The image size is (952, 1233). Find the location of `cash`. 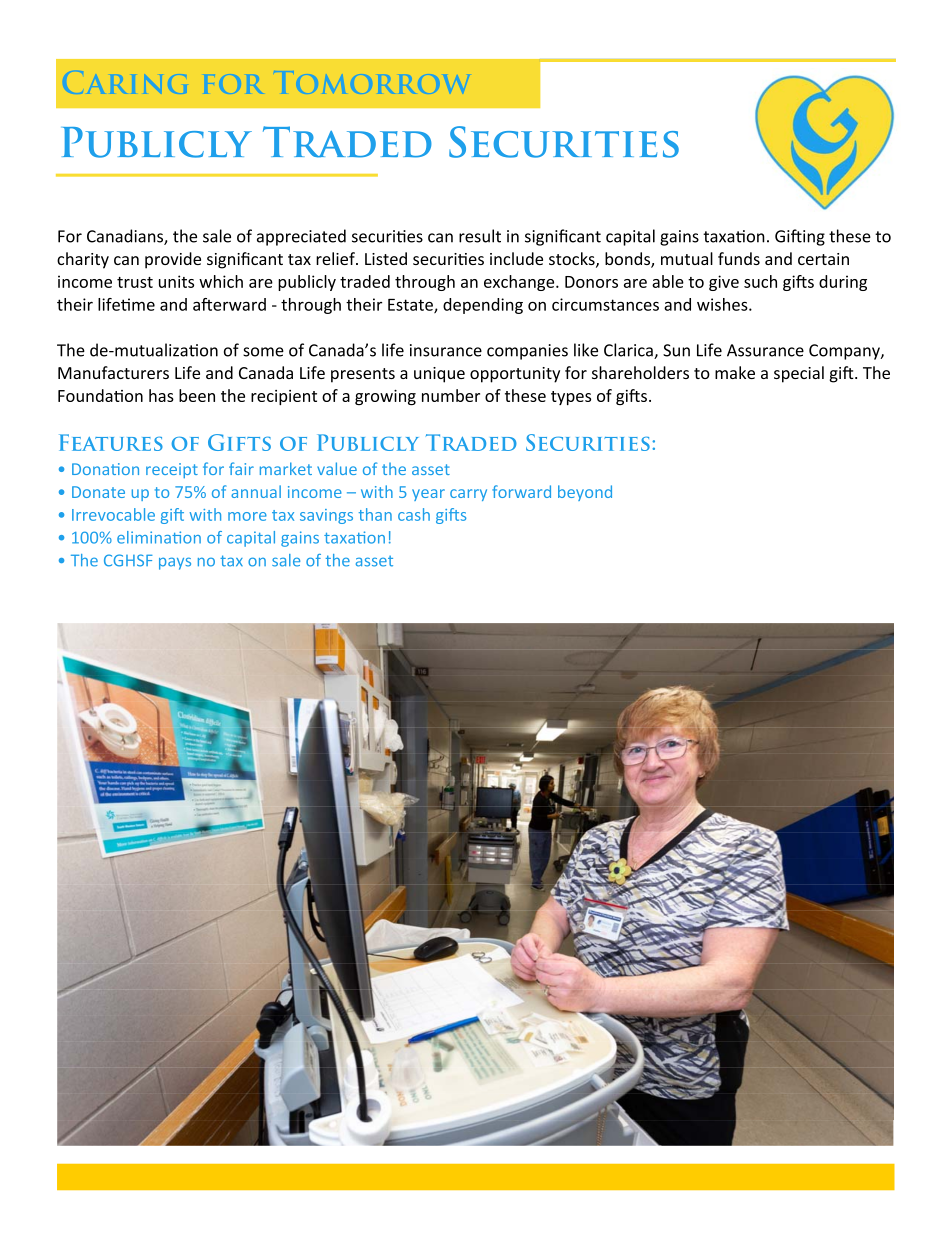

cash is located at coordinates (414, 514).
